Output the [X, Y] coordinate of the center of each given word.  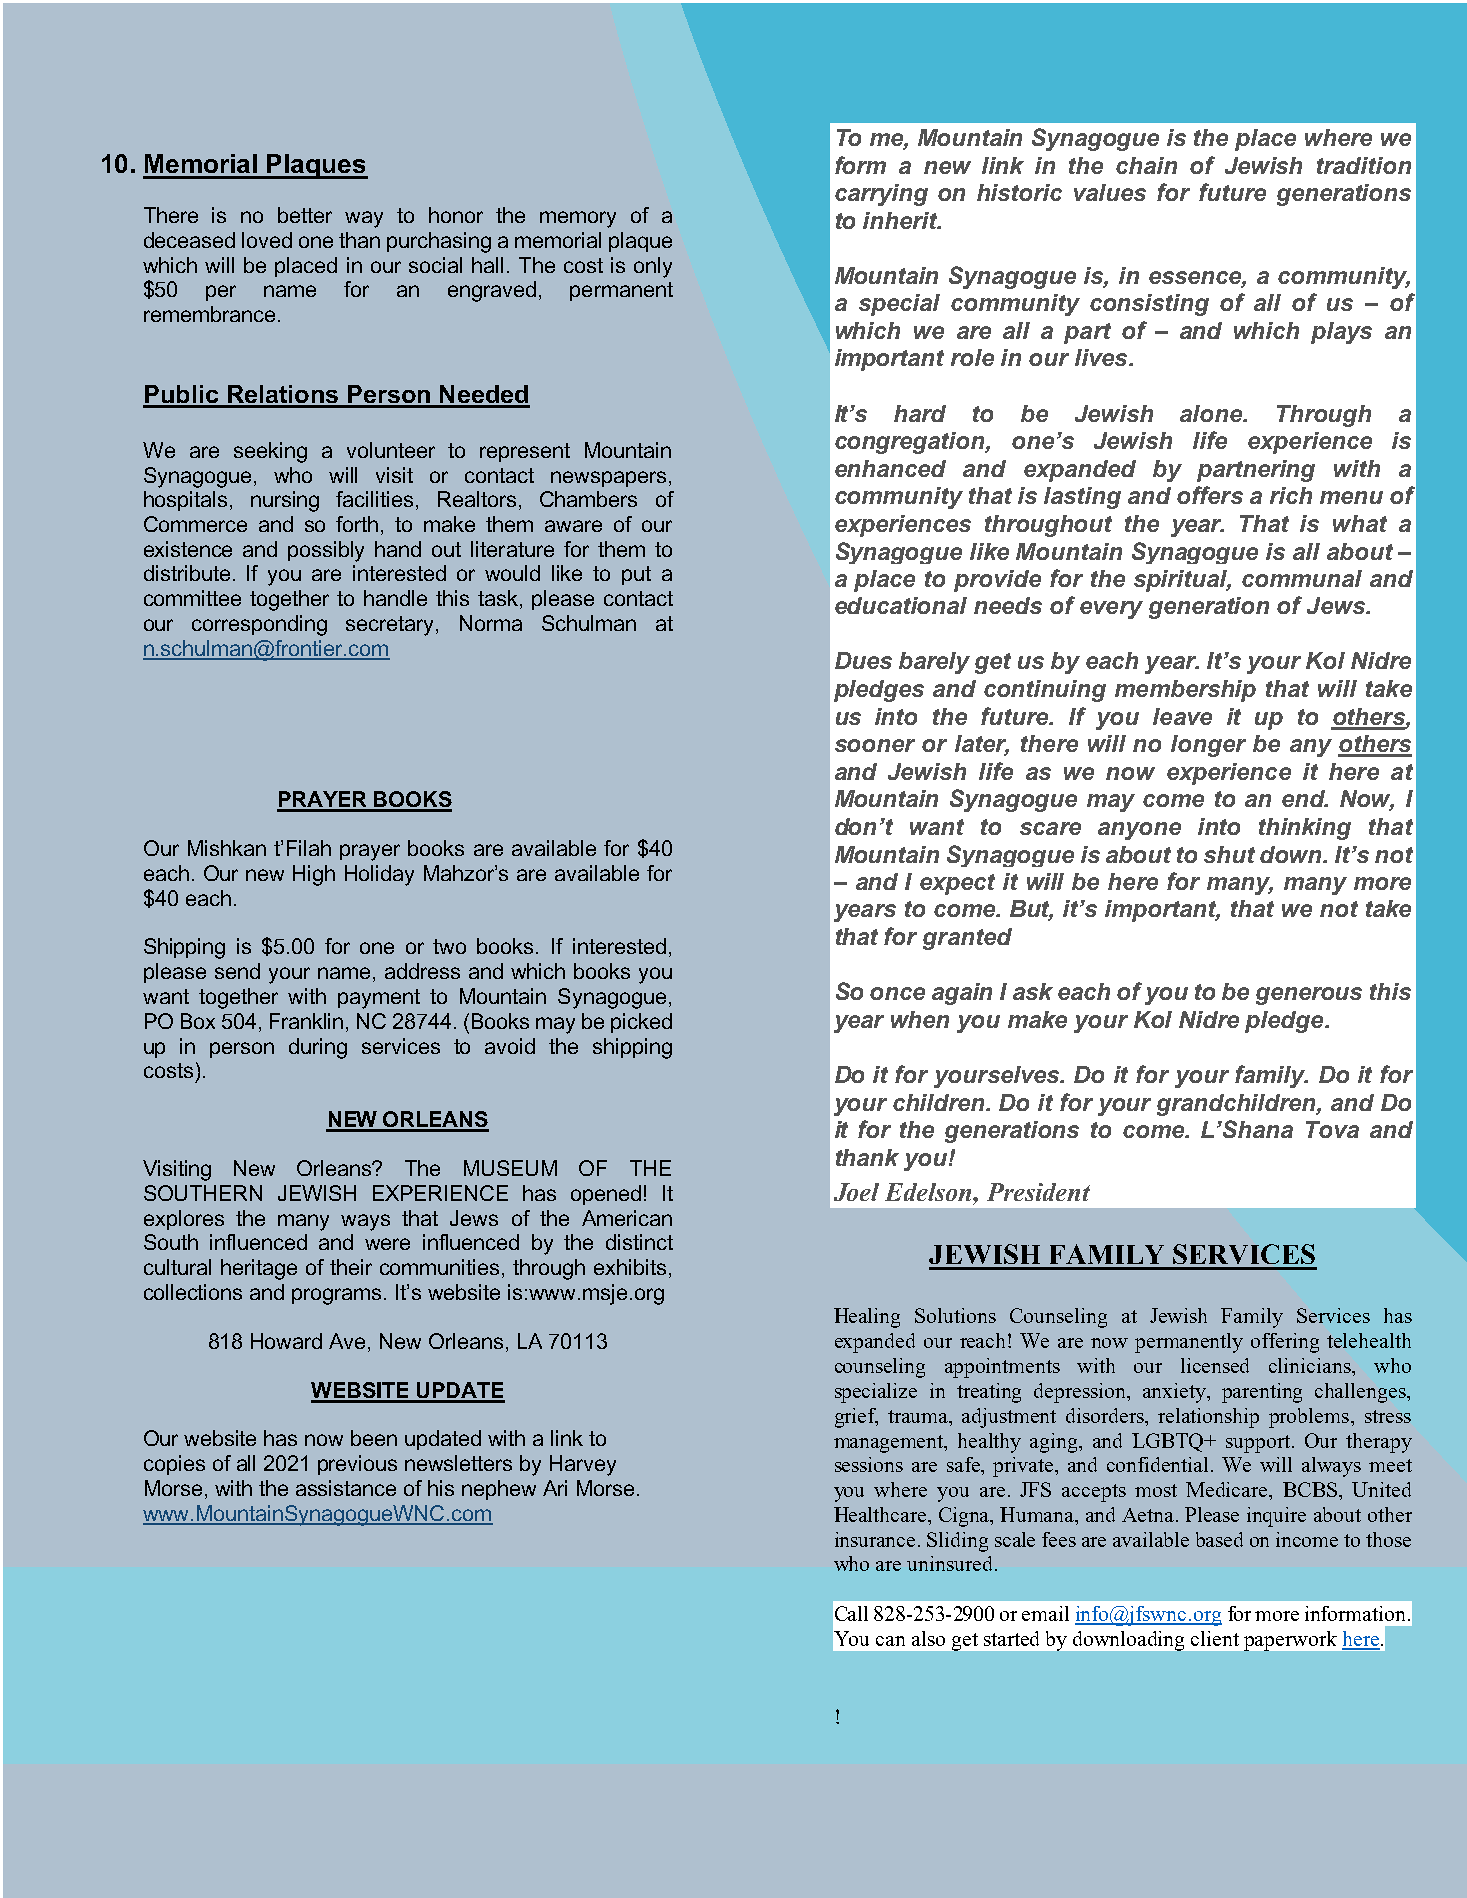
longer [1208, 746]
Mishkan [227, 848]
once [897, 993]
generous [1309, 996]
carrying [881, 195]
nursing [285, 501]
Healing [867, 1318]
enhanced [890, 468]
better [305, 215]
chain [1146, 165]
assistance [346, 1488]
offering [1285, 1343]
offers [1210, 495]
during [318, 1048]
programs [338, 1296]
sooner [875, 745]
